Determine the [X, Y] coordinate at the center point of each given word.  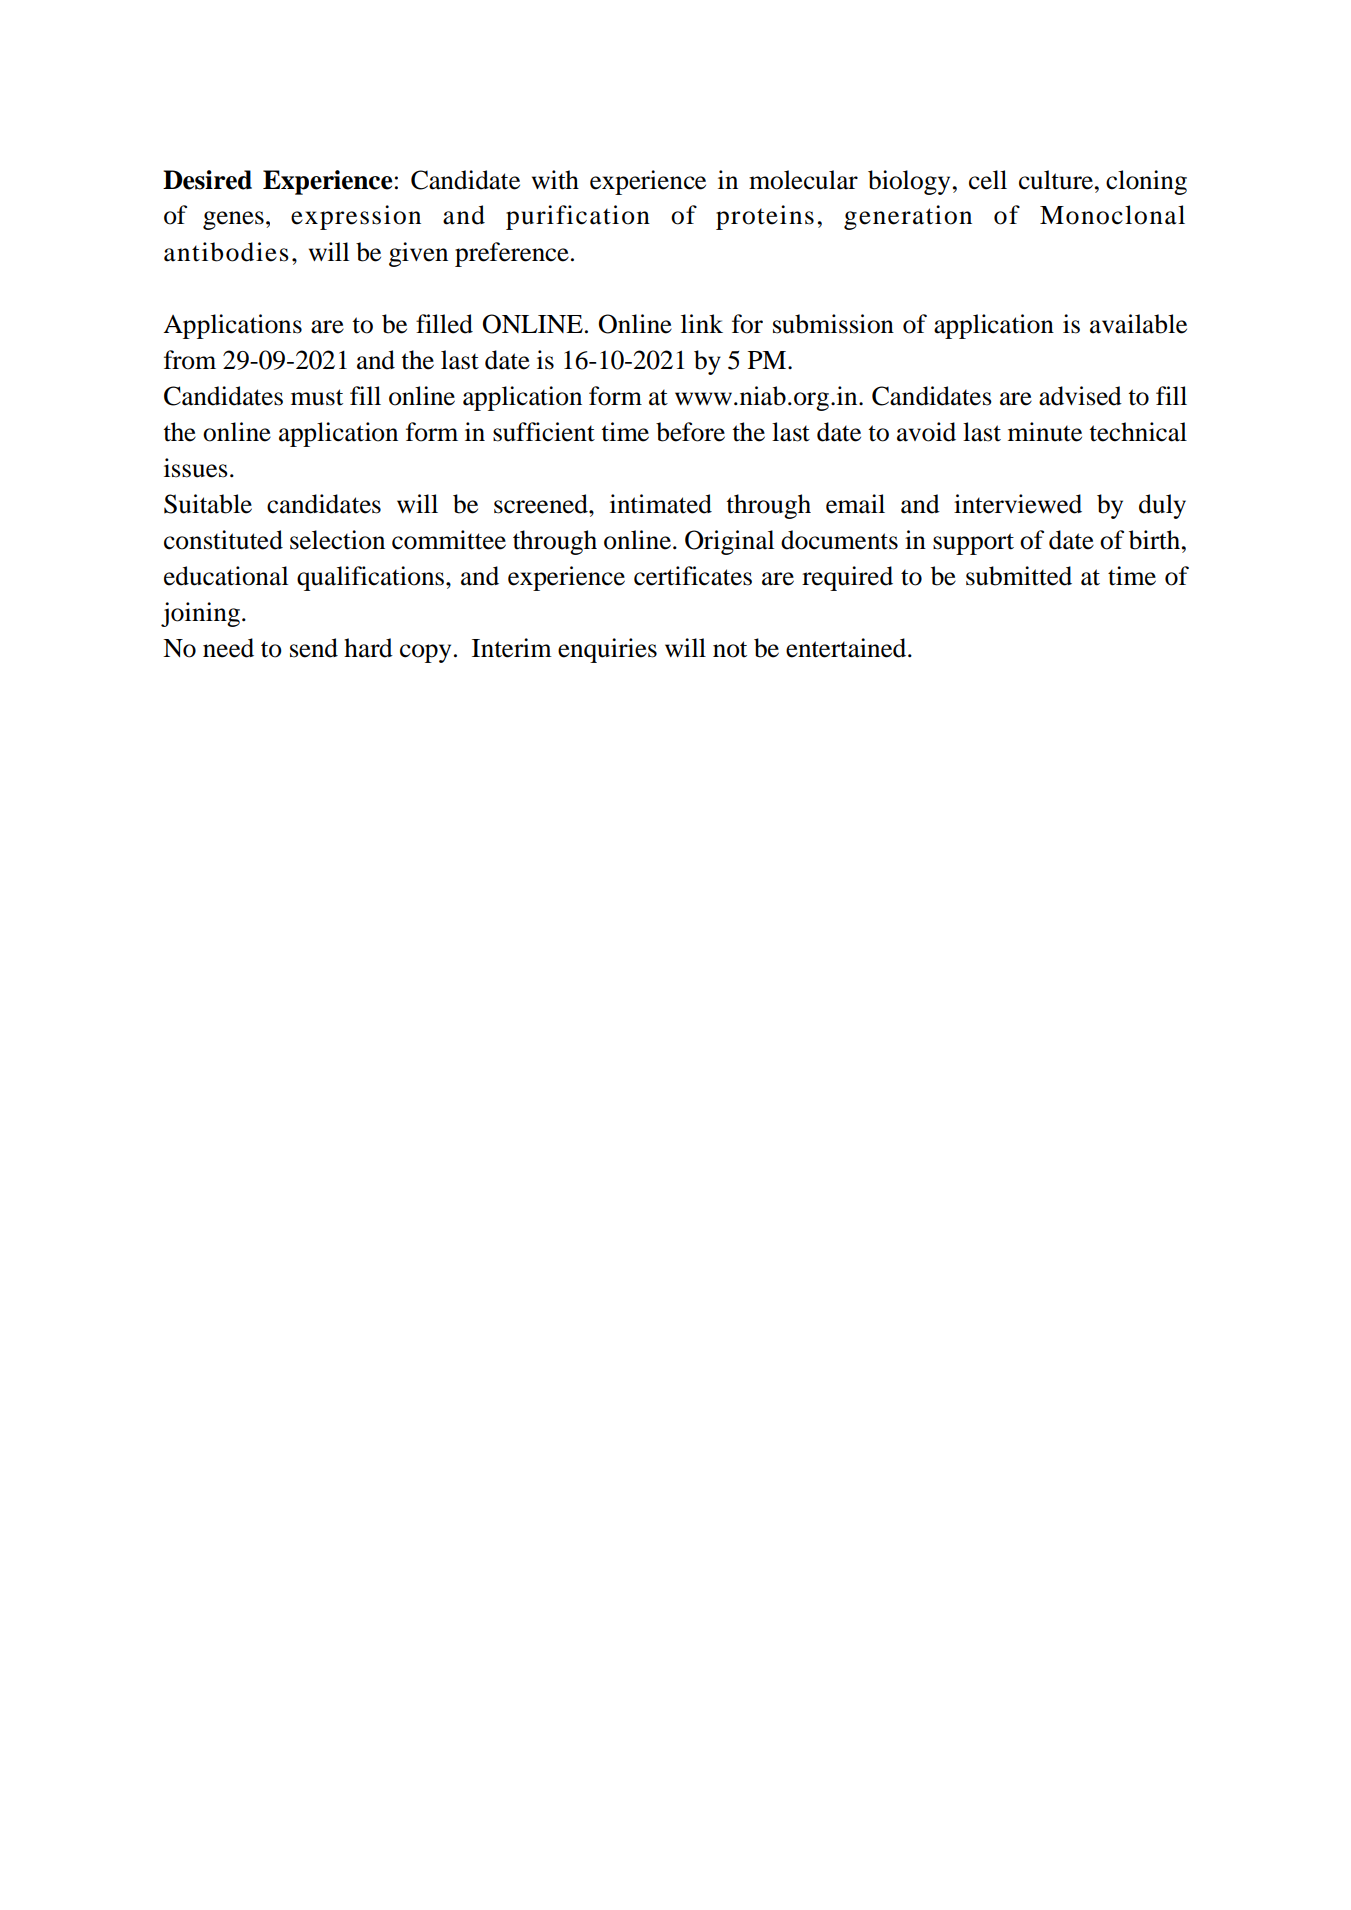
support [973, 544]
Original [729, 542]
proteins [765, 217]
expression [356, 217]
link [702, 323]
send [314, 648]
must [317, 397]
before [690, 432]
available [1138, 324]
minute [1045, 432]
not [730, 649]
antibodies [226, 252]
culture [1056, 180]
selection [337, 540]
